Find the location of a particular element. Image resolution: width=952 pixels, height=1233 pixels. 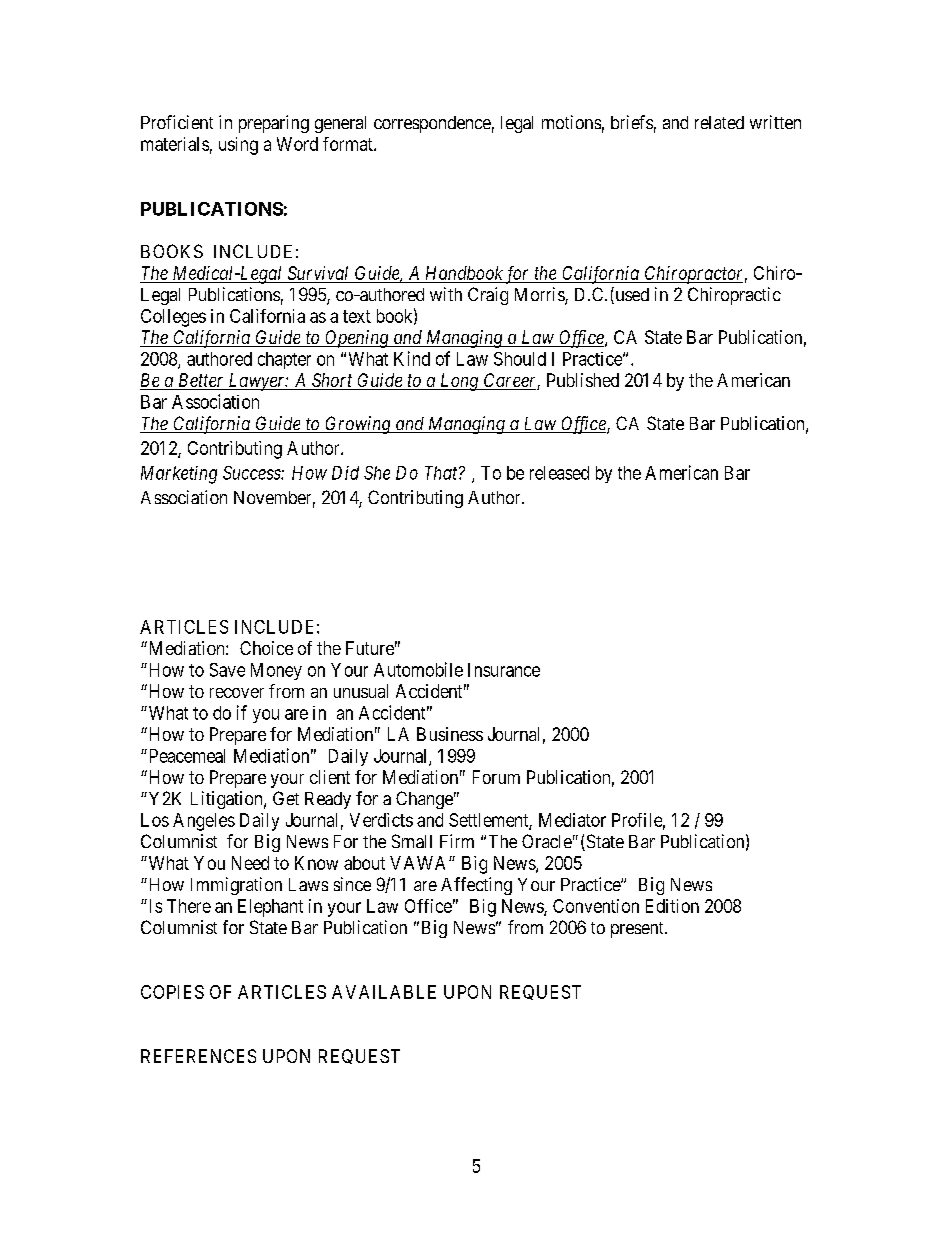

related is located at coordinates (719, 122).
